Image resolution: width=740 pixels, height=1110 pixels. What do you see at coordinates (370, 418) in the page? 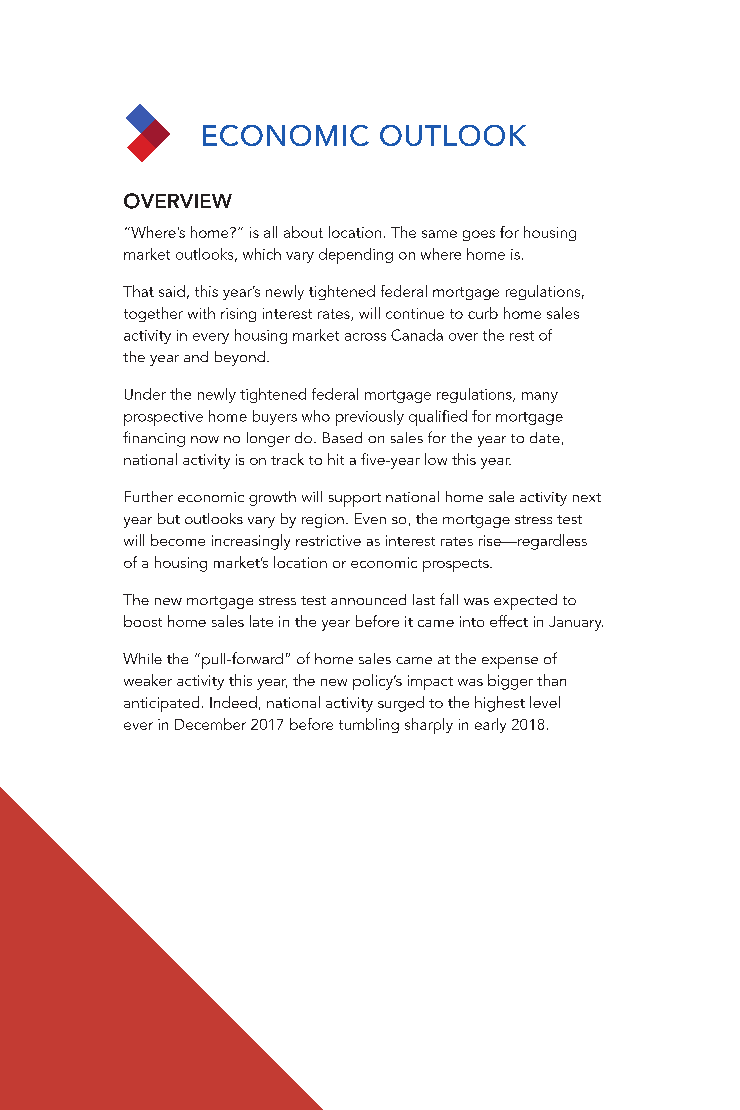
I see `previously` at bounding box center [370, 418].
